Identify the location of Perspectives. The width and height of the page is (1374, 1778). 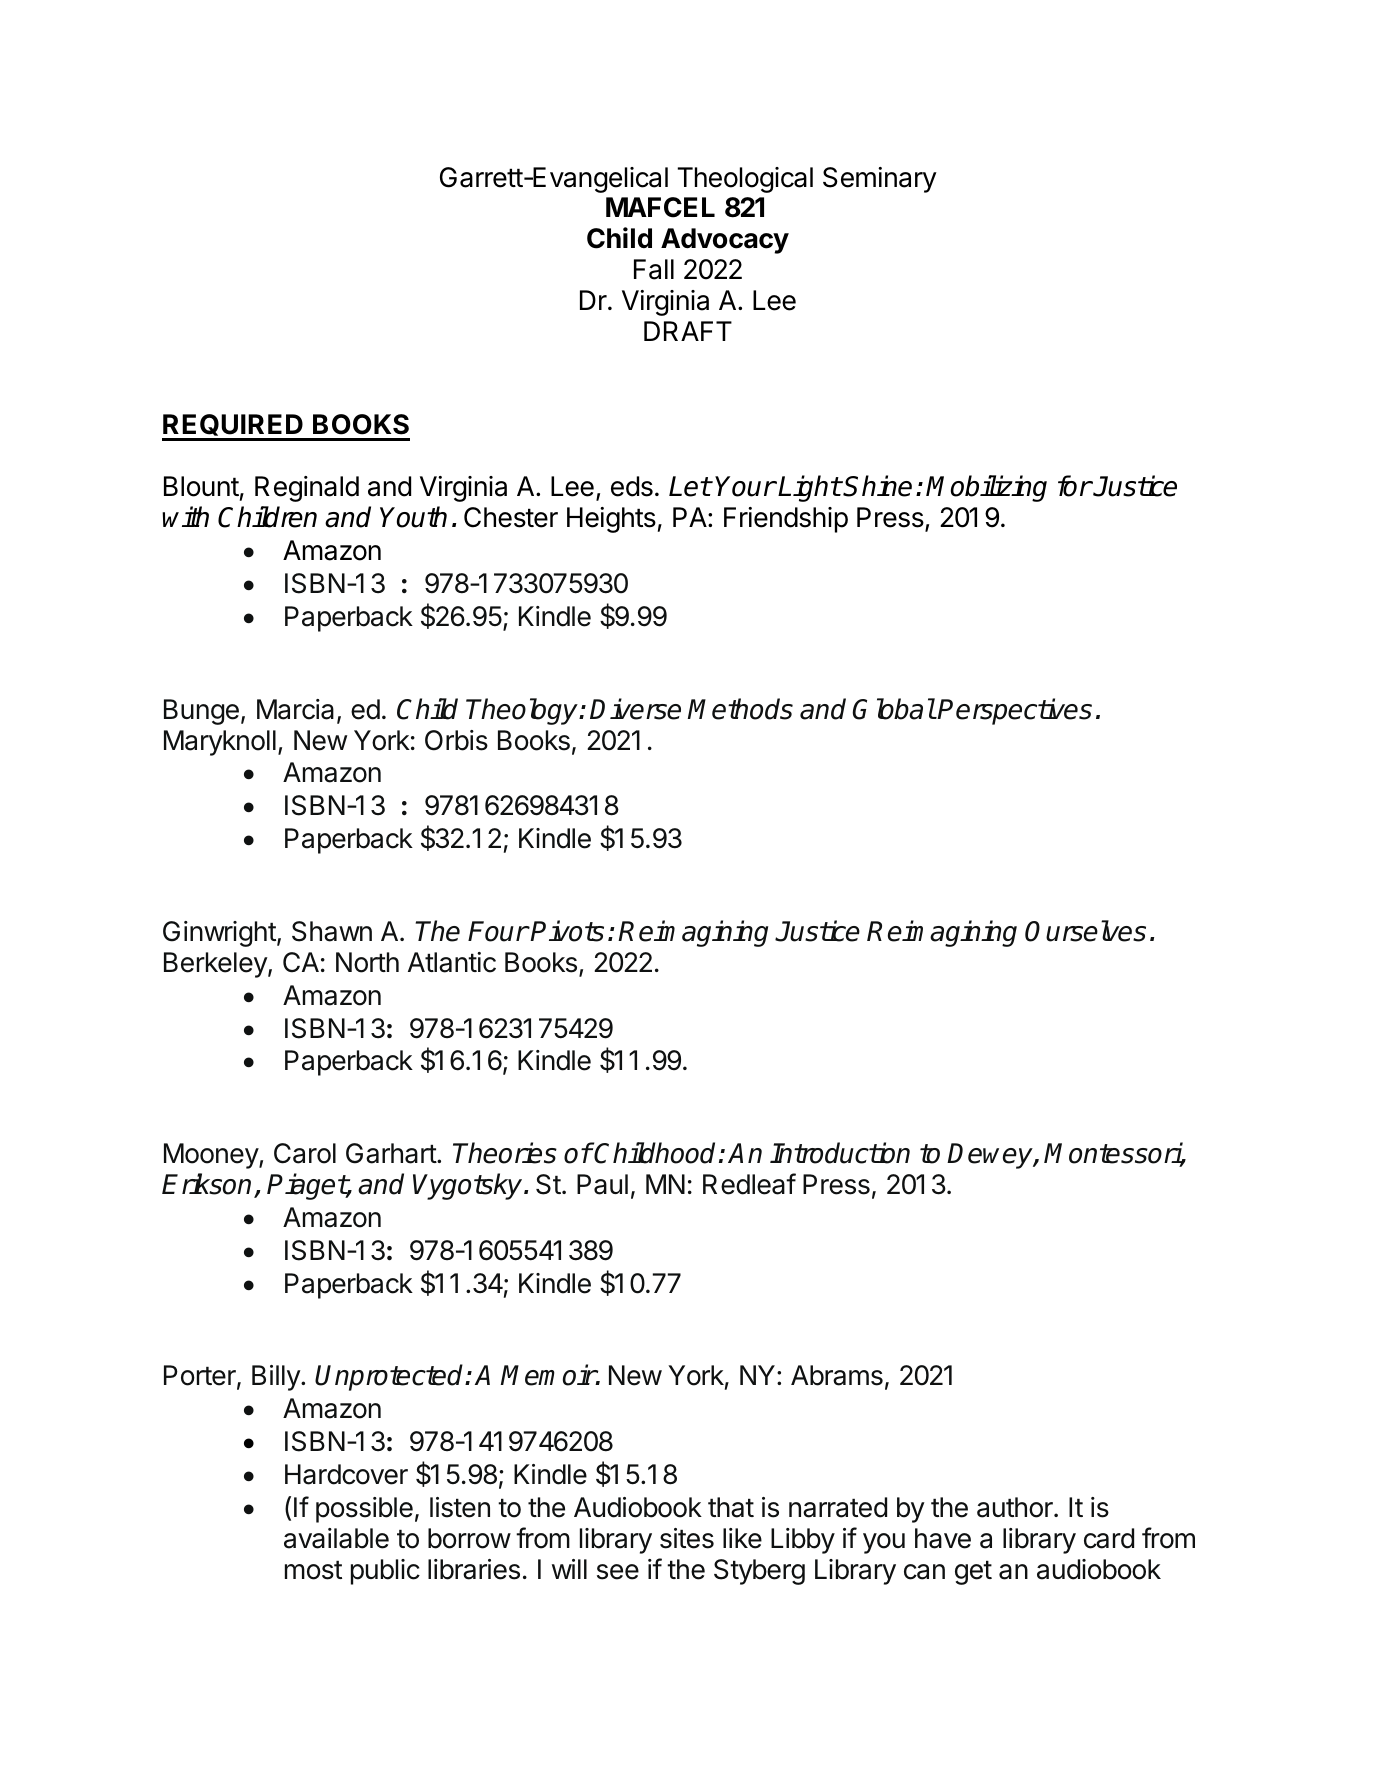
(1014, 711).
